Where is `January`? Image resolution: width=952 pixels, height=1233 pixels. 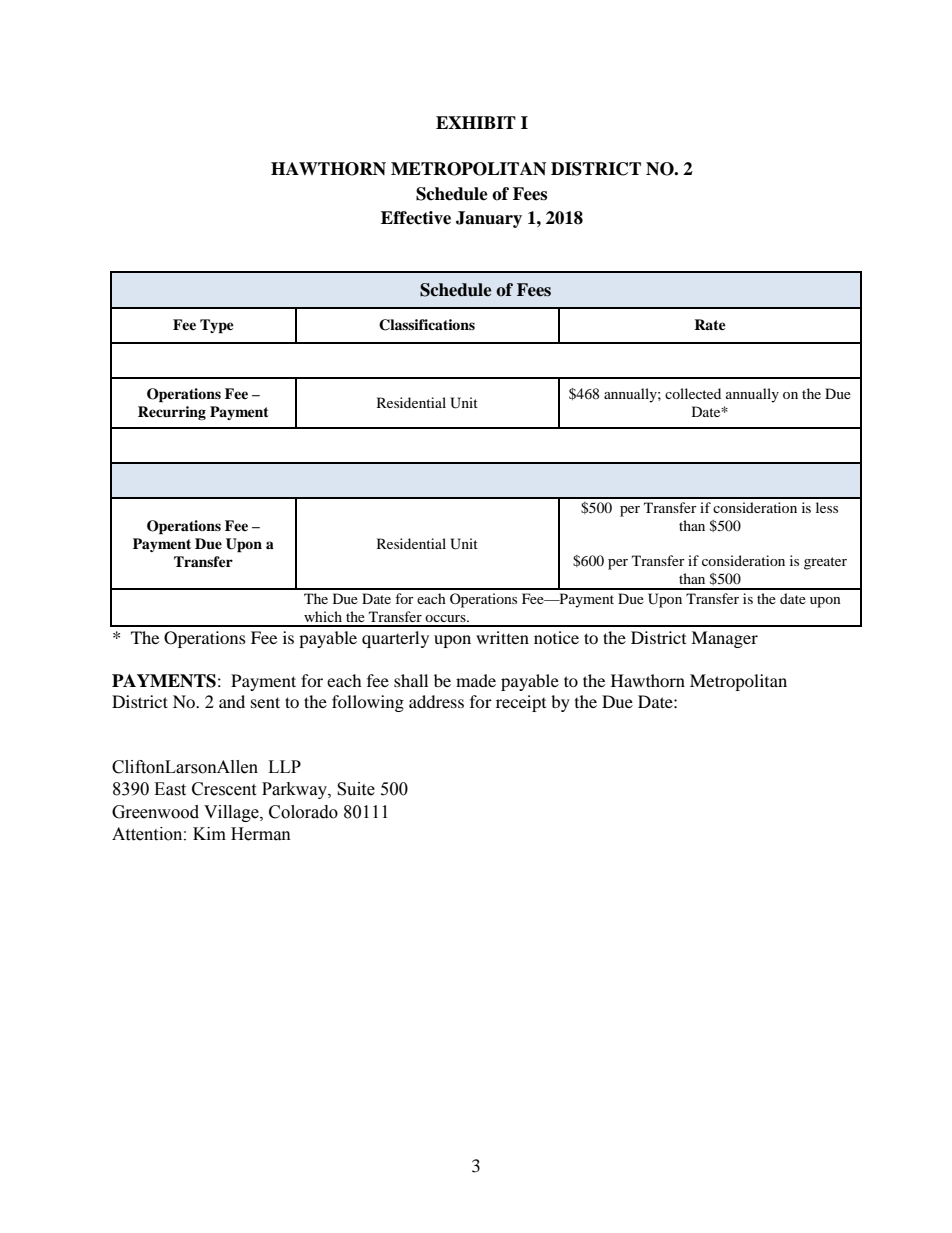
January is located at coordinates (489, 219).
